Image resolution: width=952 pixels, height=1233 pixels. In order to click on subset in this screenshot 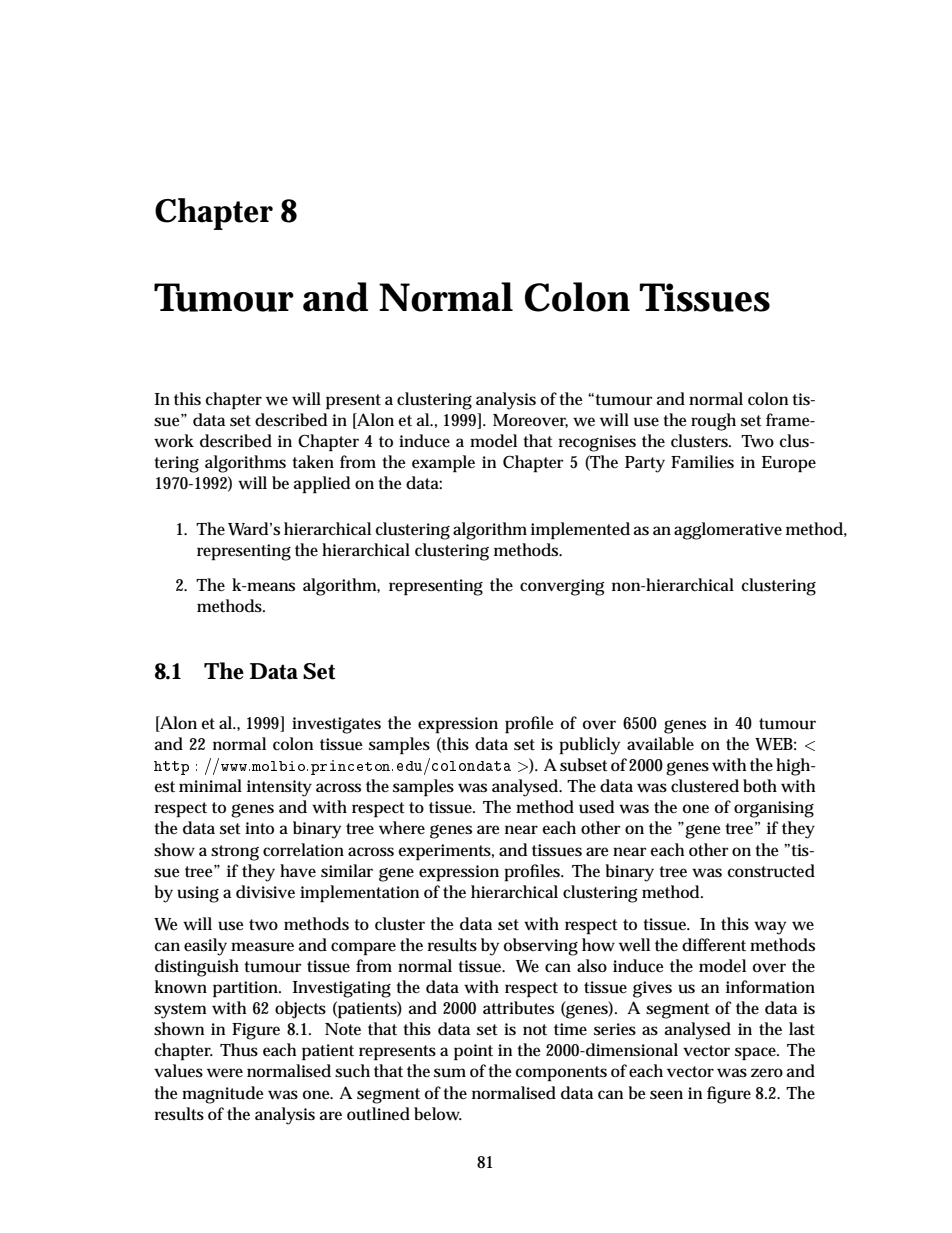, I will do `click(584, 765)`.
